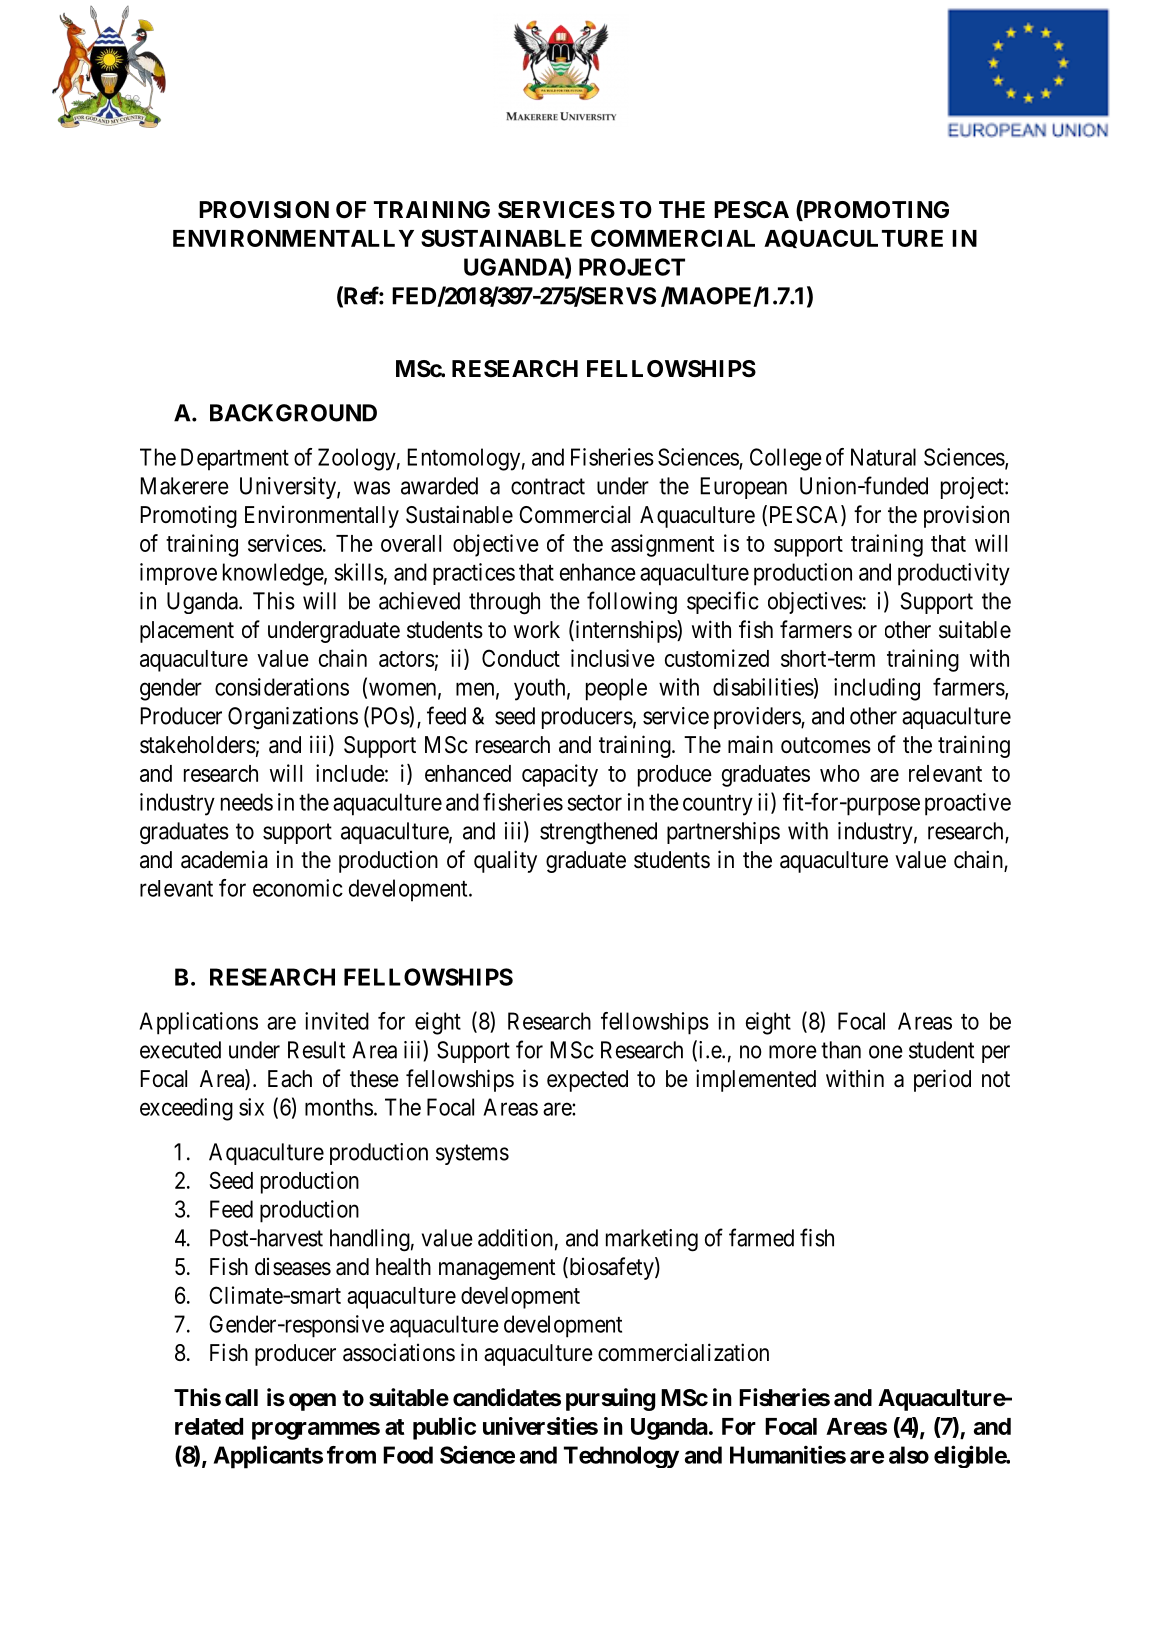 This document has height=1626, width=1149. I want to click on six, so click(251, 1107).
